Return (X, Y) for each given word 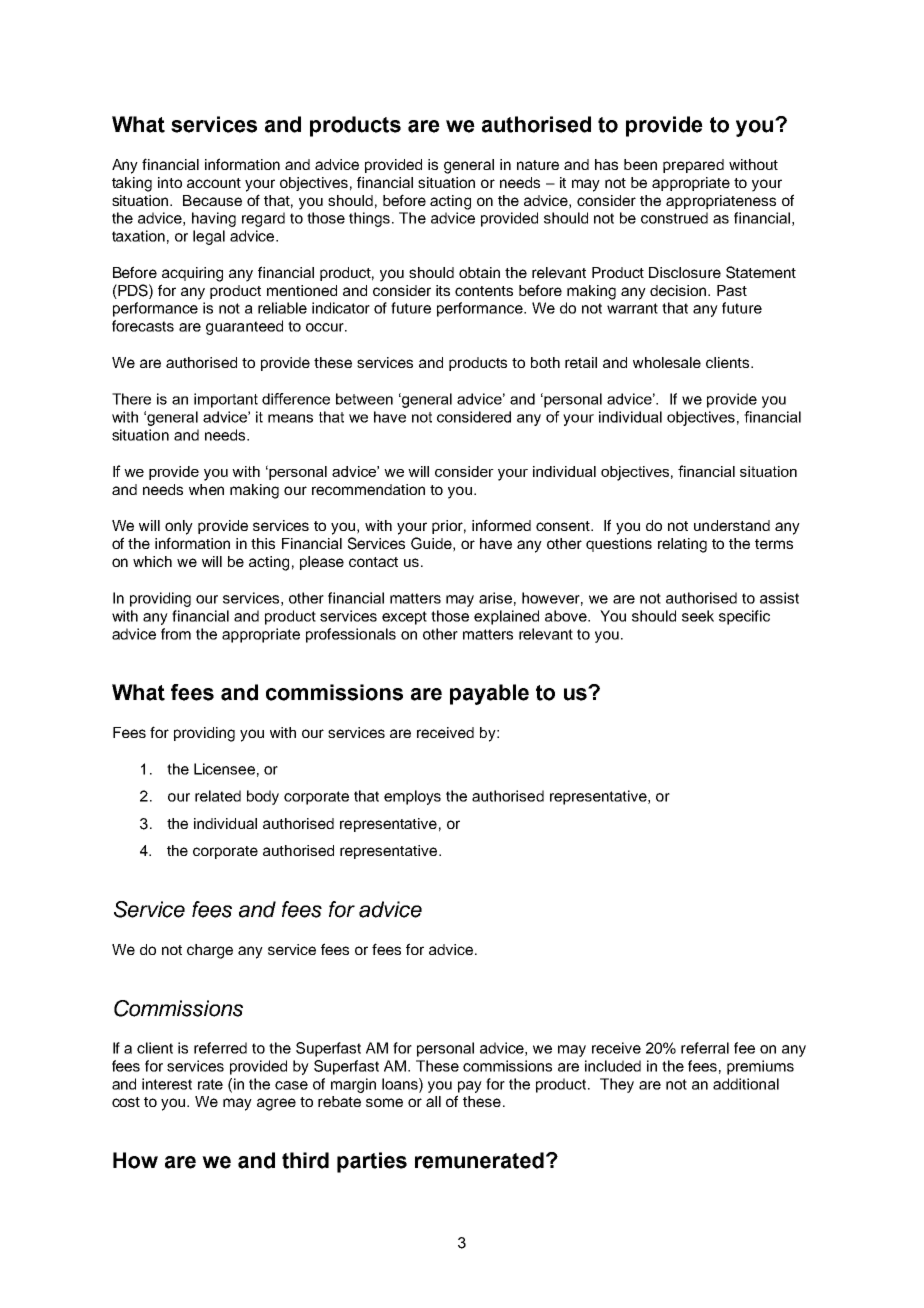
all (433, 1101)
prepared (693, 166)
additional (746, 1084)
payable (489, 694)
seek (698, 616)
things (371, 219)
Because (212, 200)
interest (167, 1084)
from (176, 634)
